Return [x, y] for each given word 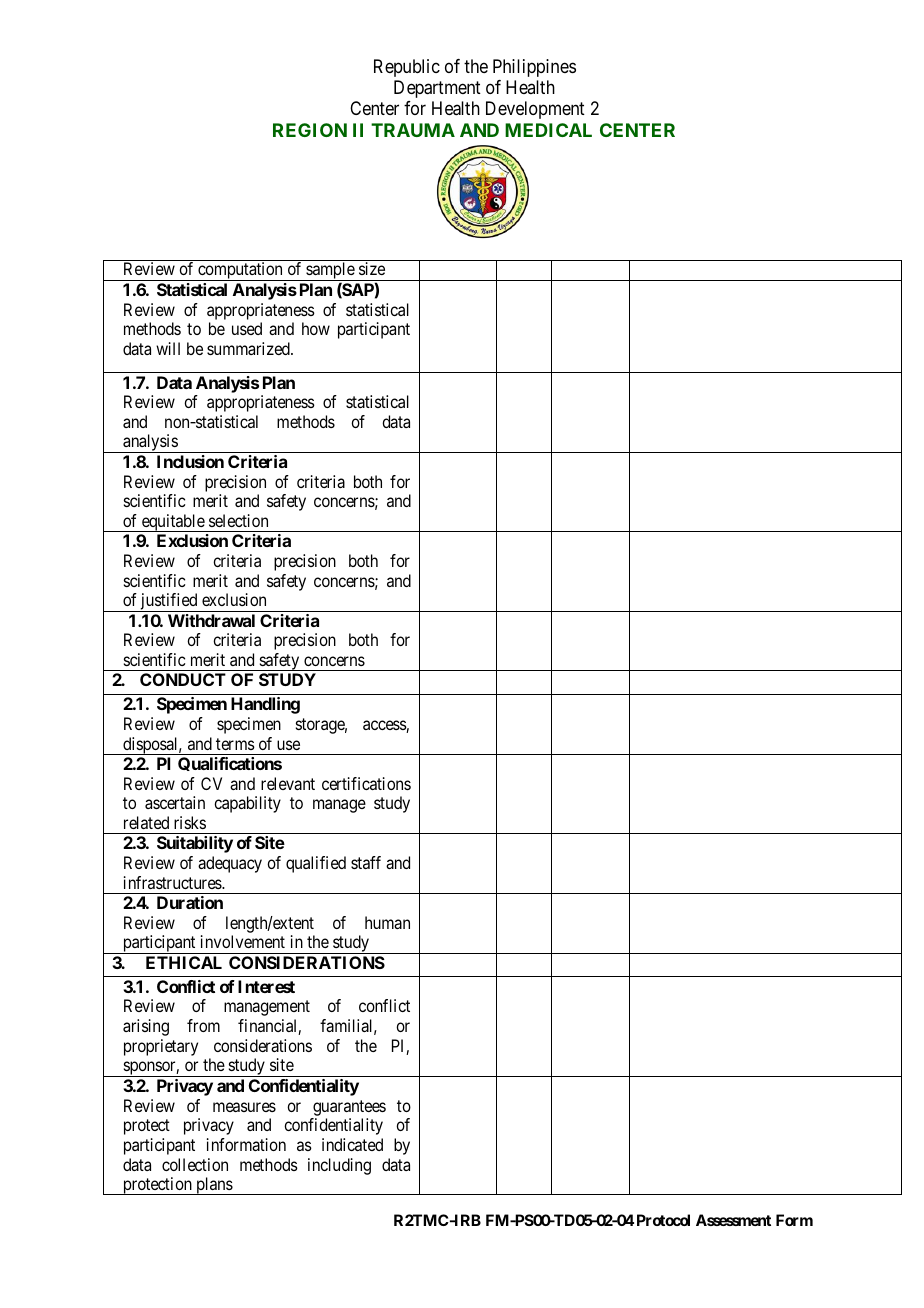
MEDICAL [548, 130]
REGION [310, 130]
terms [235, 744]
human [387, 922]
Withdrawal [211, 620]
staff [366, 862]
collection [195, 1164]
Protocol [663, 1220]
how [316, 328]
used [247, 328]
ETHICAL [184, 962]
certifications [366, 783]
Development [535, 110]
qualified [316, 864]
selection [238, 520]
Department [437, 89]
